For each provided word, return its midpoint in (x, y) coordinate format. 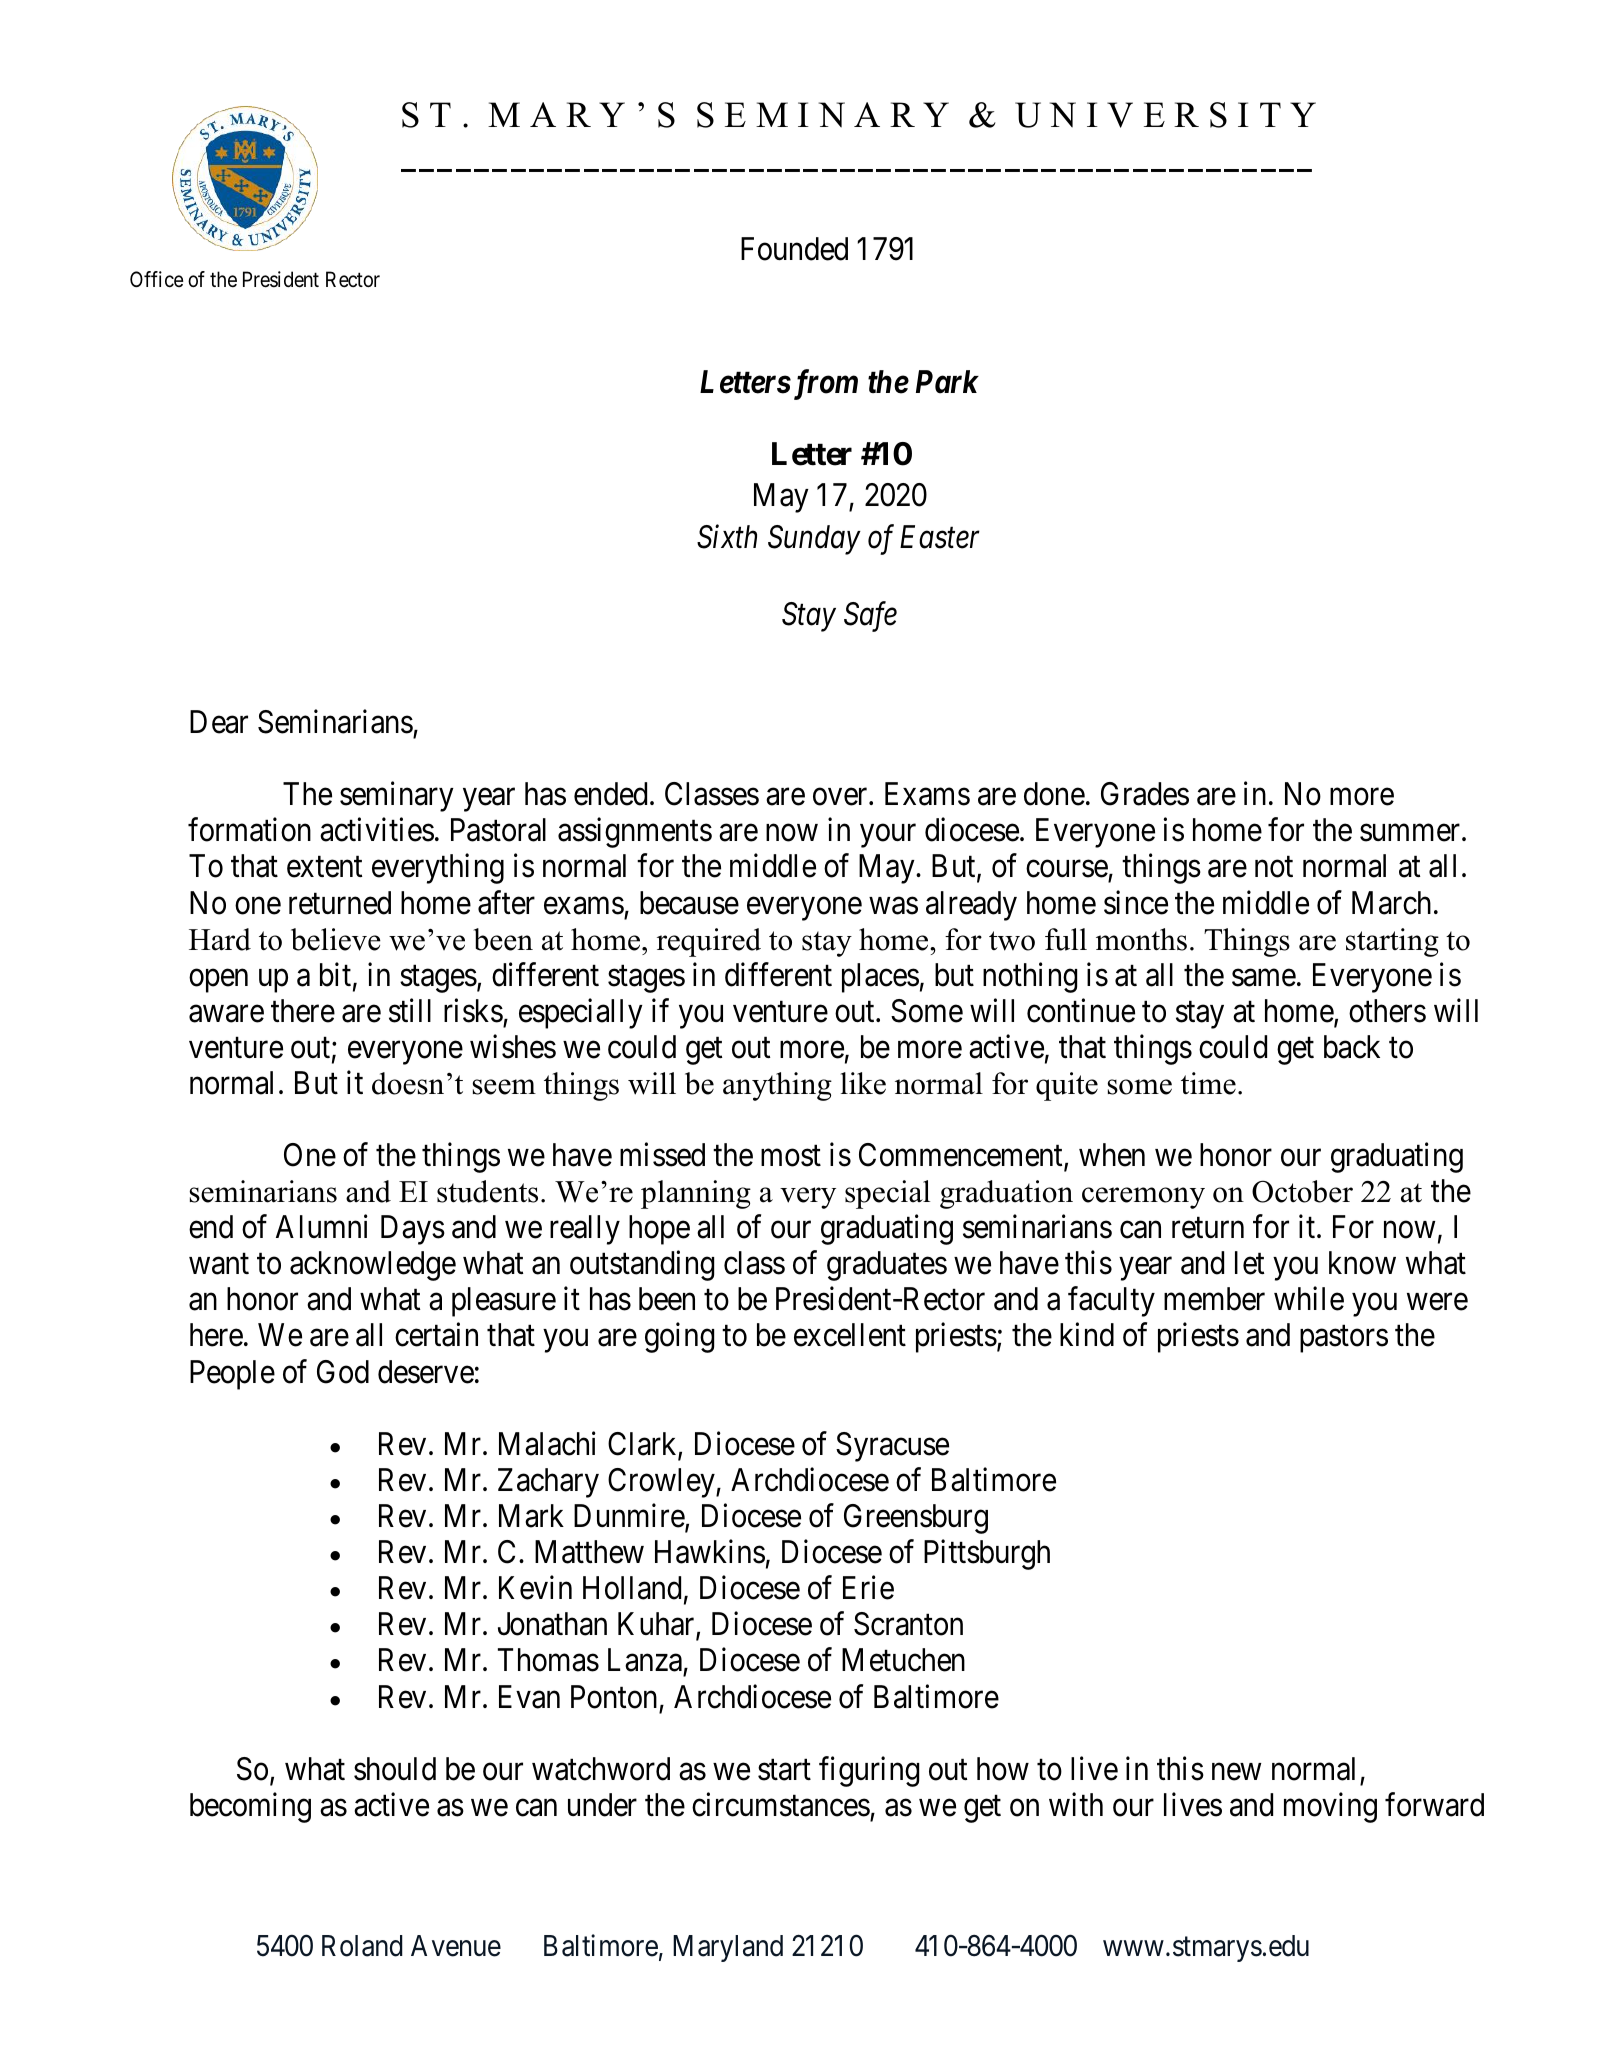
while (1309, 1299)
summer (1411, 833)
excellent (850, 1335)
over (841, 797)
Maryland (728, 1948)
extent (324, 867)
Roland (362, 1946)
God (343, 1372)
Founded (794, 249)
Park (947, 382)
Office (157, 279)
